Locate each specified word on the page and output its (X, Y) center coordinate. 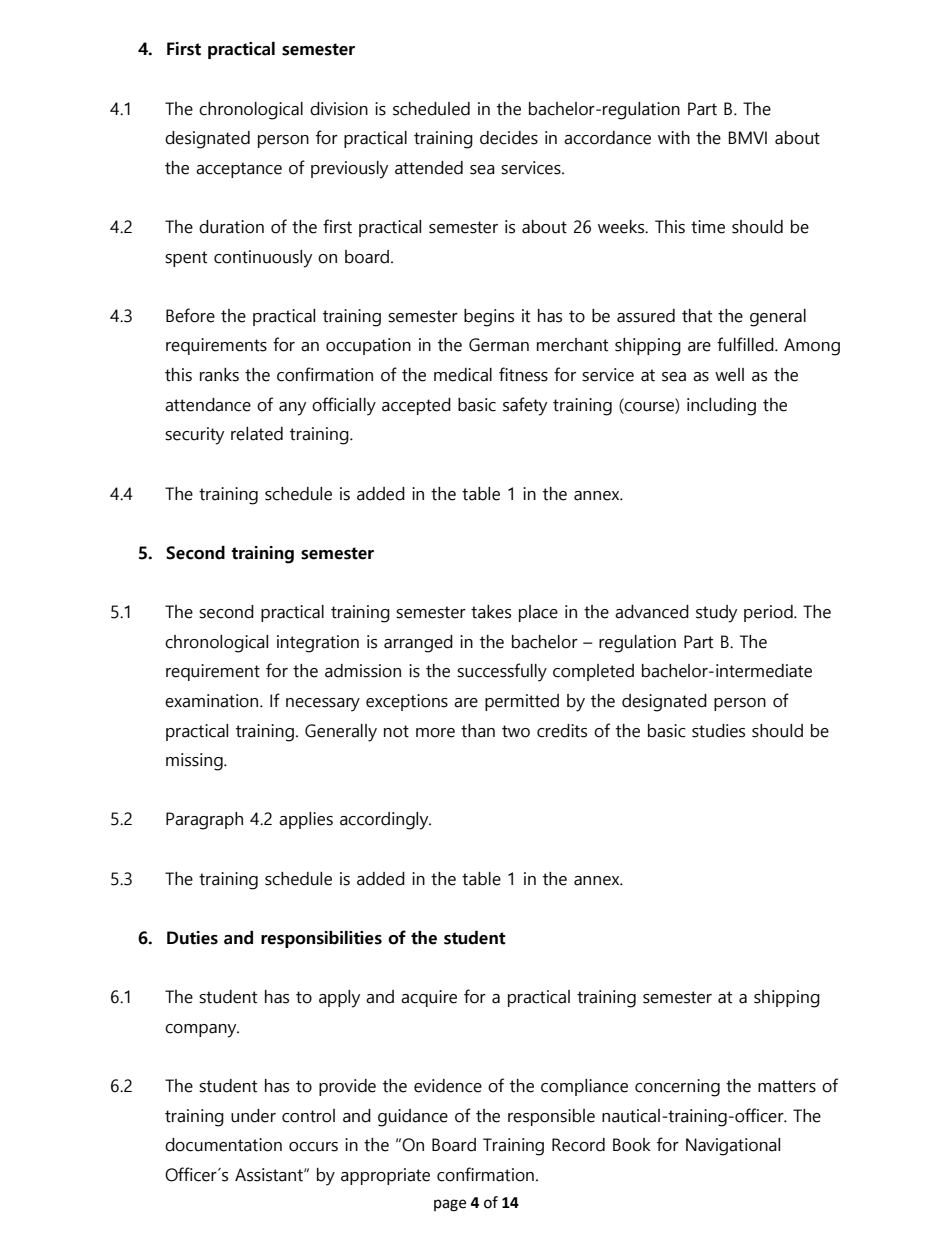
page (450, 1205)
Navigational (733, 1147)
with (674, 138)
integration (318, 644)
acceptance (239, 170)
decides (509, 138)
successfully (502, 672)
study (716, 614)
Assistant (270, 1175)
